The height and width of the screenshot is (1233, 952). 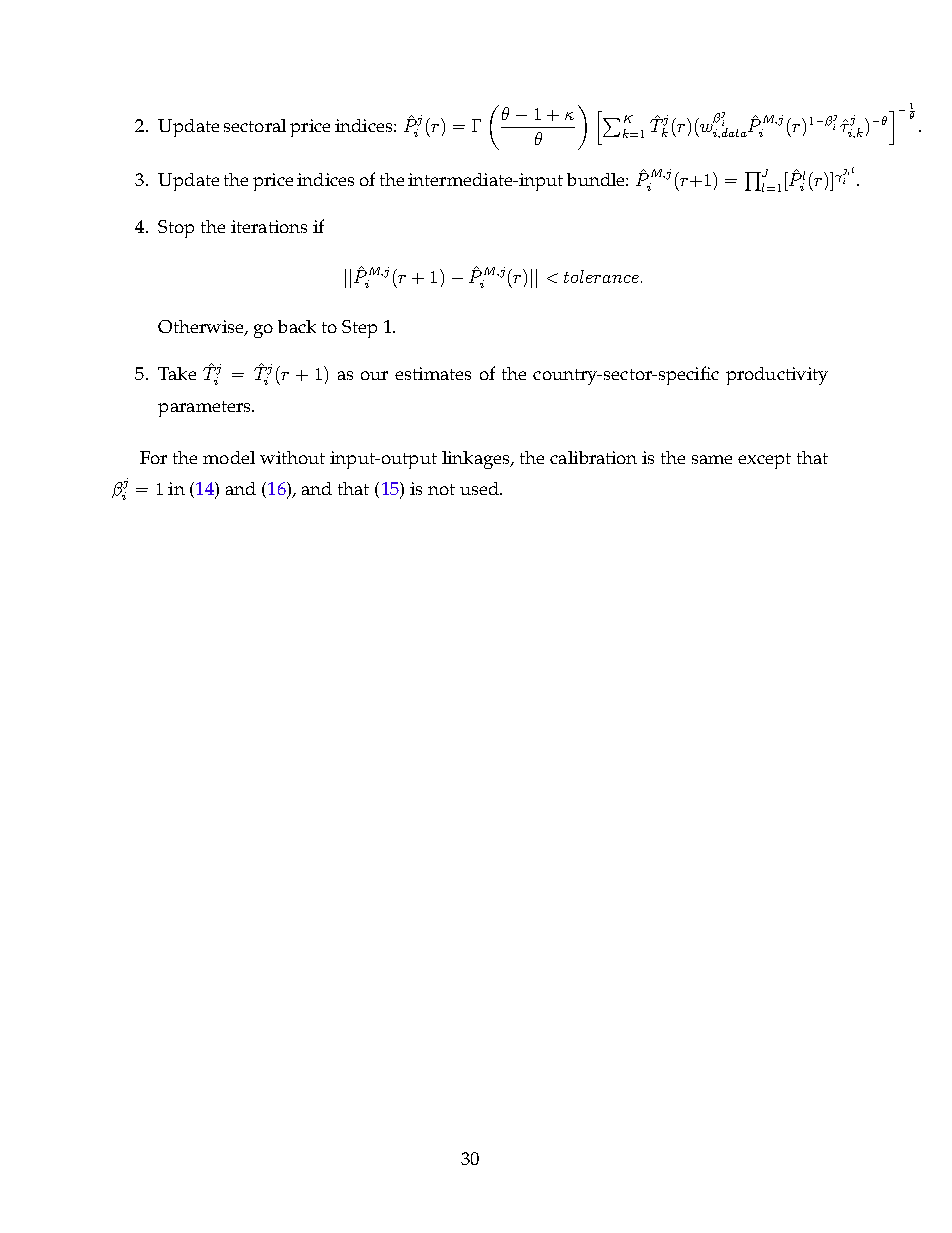 I want to click on Take, so click(x=177, y=373).
